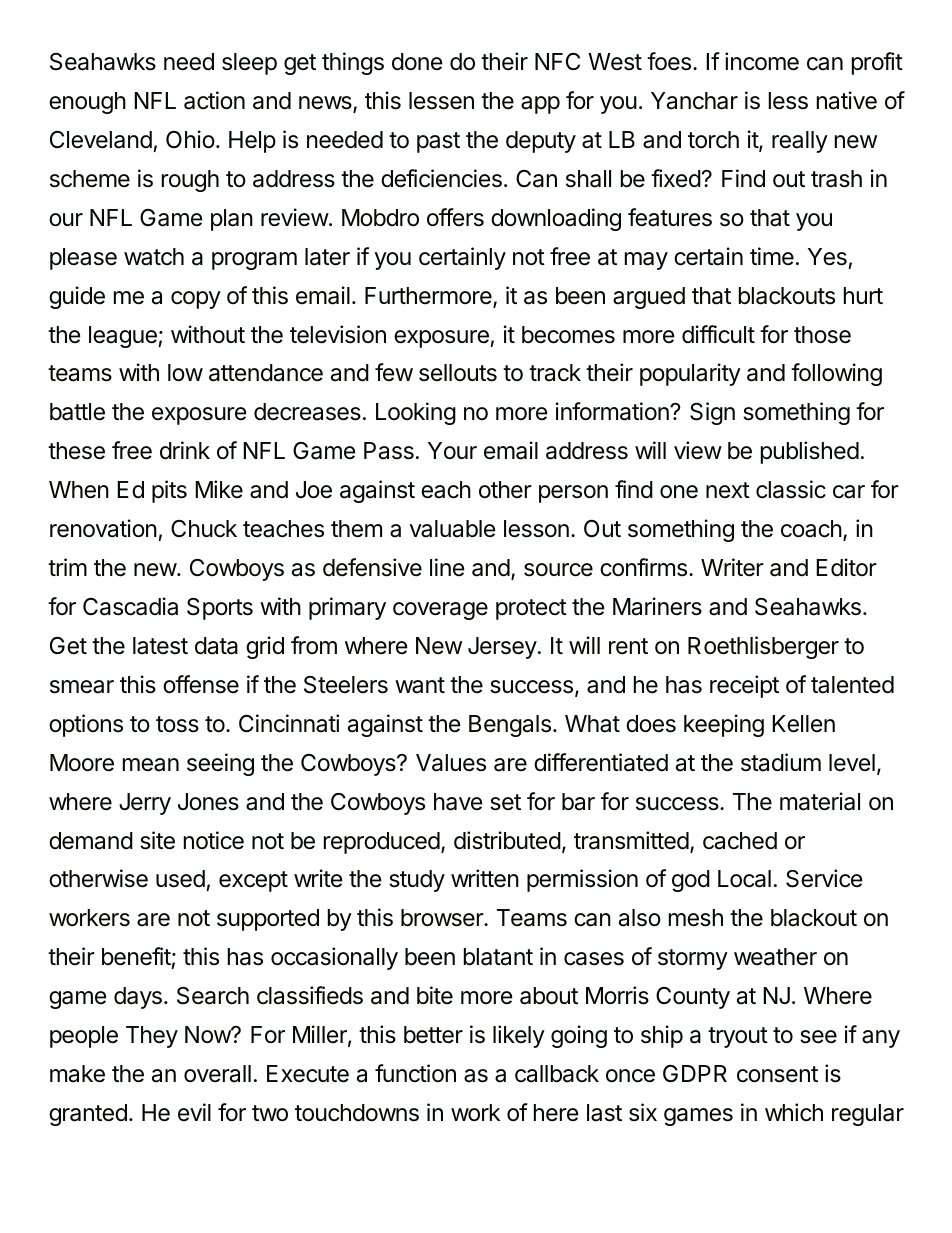 This screenshot has width=952, height=1233. I want to click on function, so click(415, 1073).
